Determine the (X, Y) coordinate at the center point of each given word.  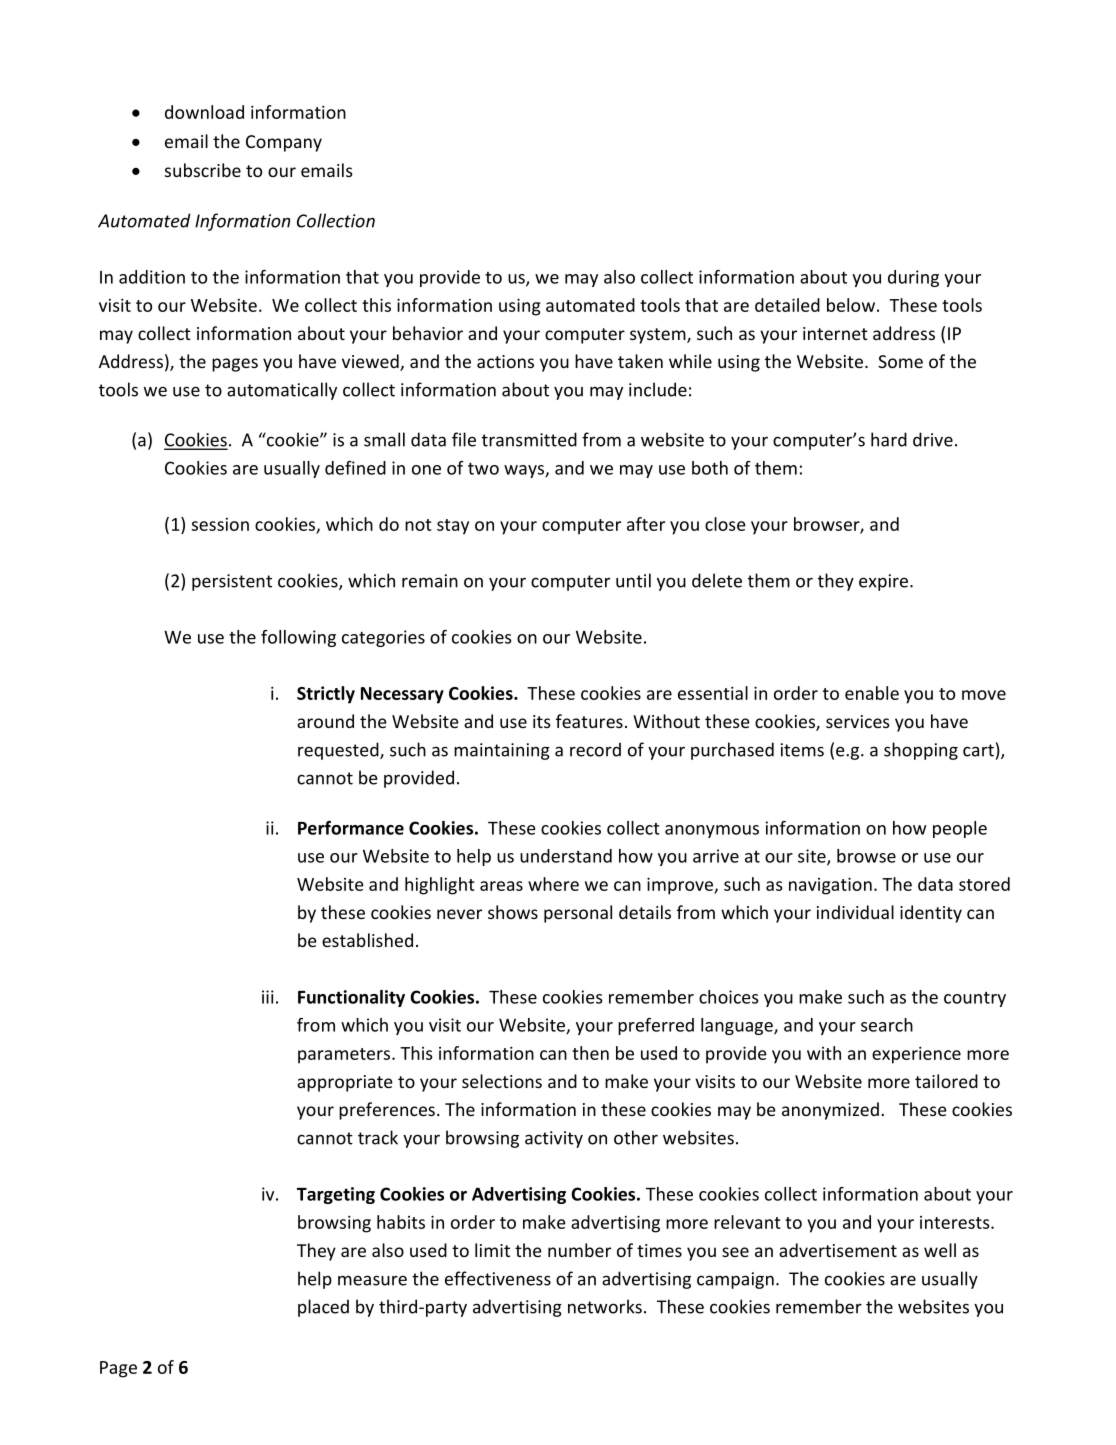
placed (323, 1308)
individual (855, 912)
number (579, 1250)
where (553, 884)
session (220, 524)
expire (885, 582)
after (646, 524)
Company (284, 143)
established (367, 940)
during (913, 278)
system (659, 336)
